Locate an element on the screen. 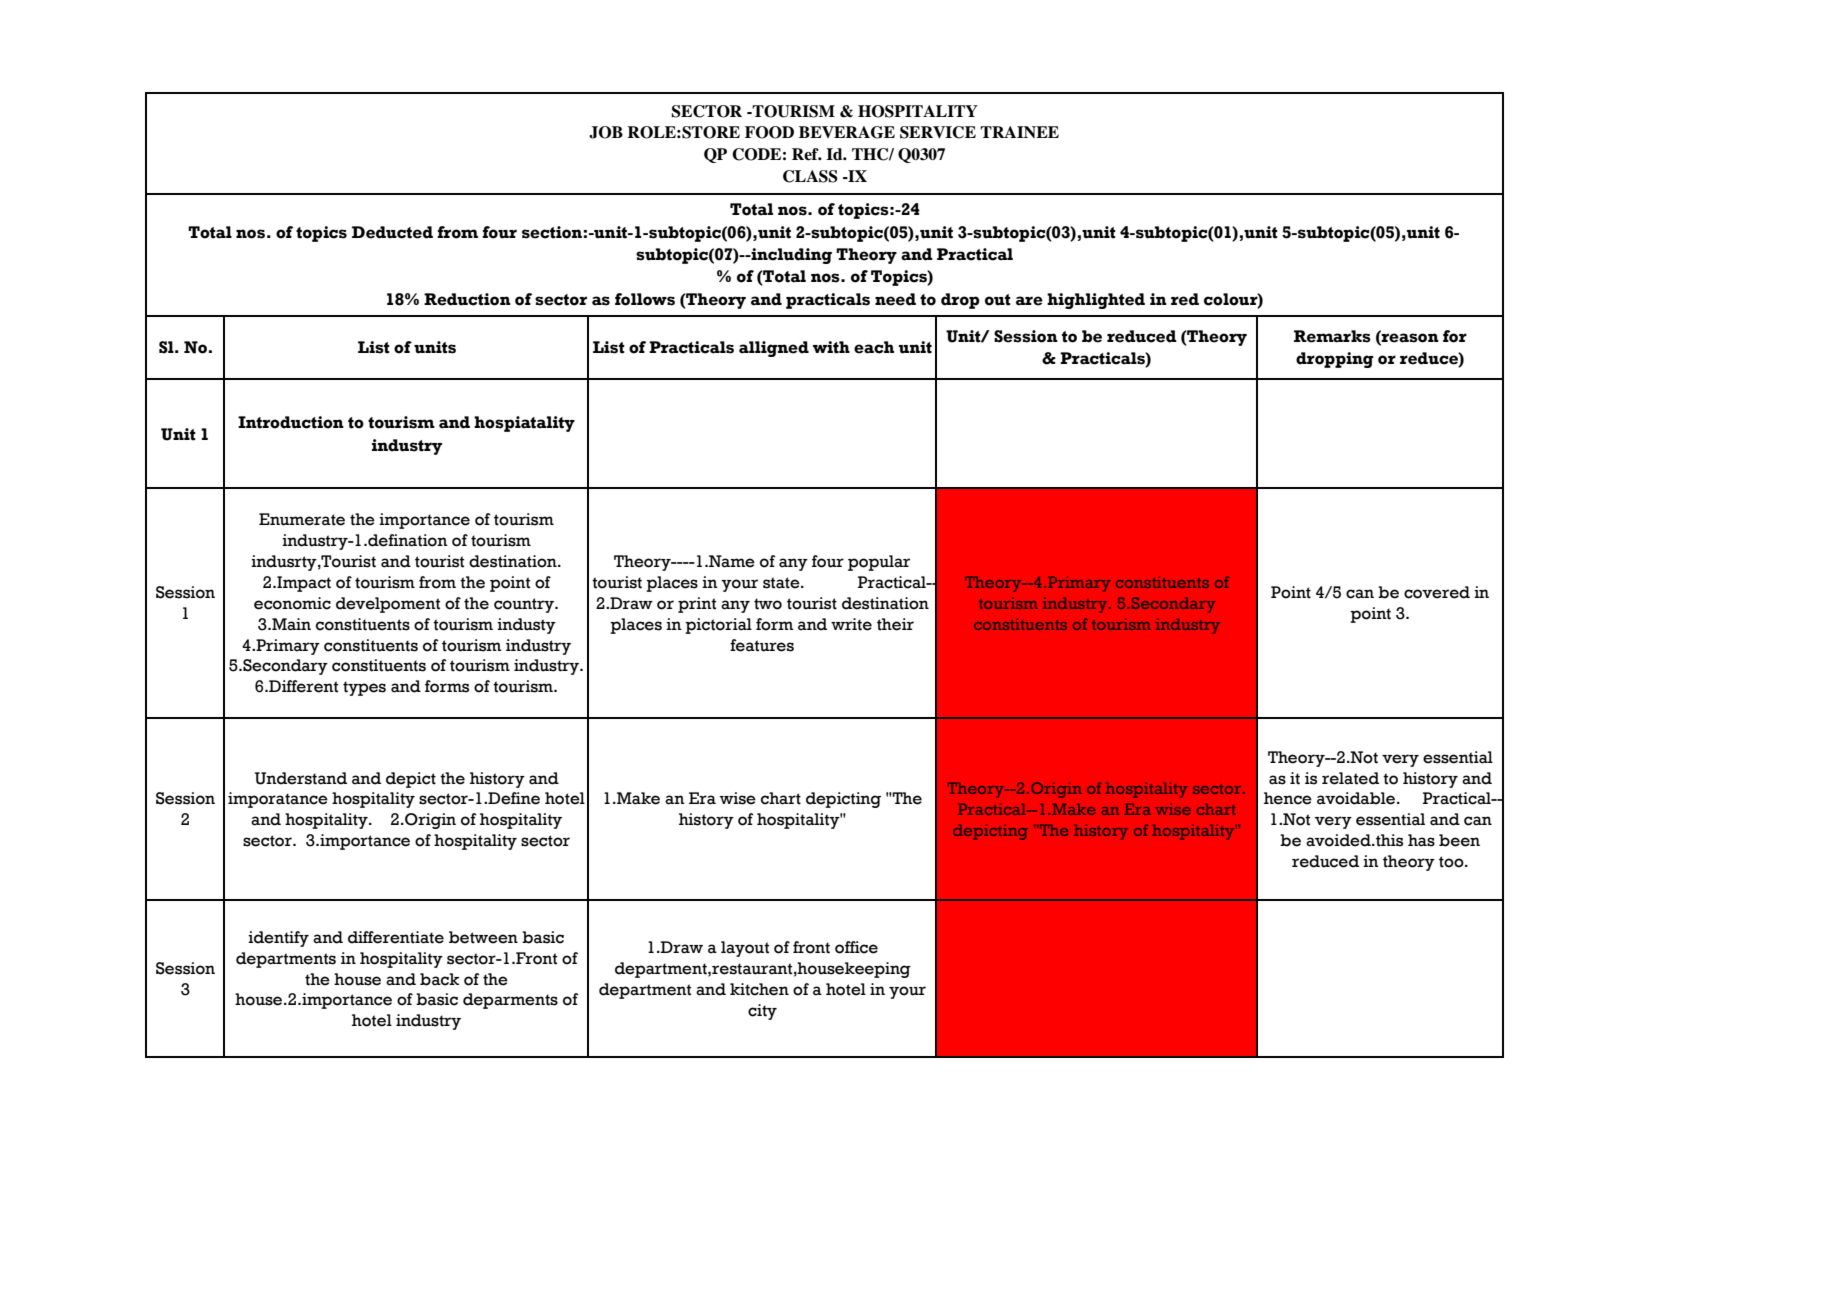  BEVERAGE is located at coordinates (847, 132).
